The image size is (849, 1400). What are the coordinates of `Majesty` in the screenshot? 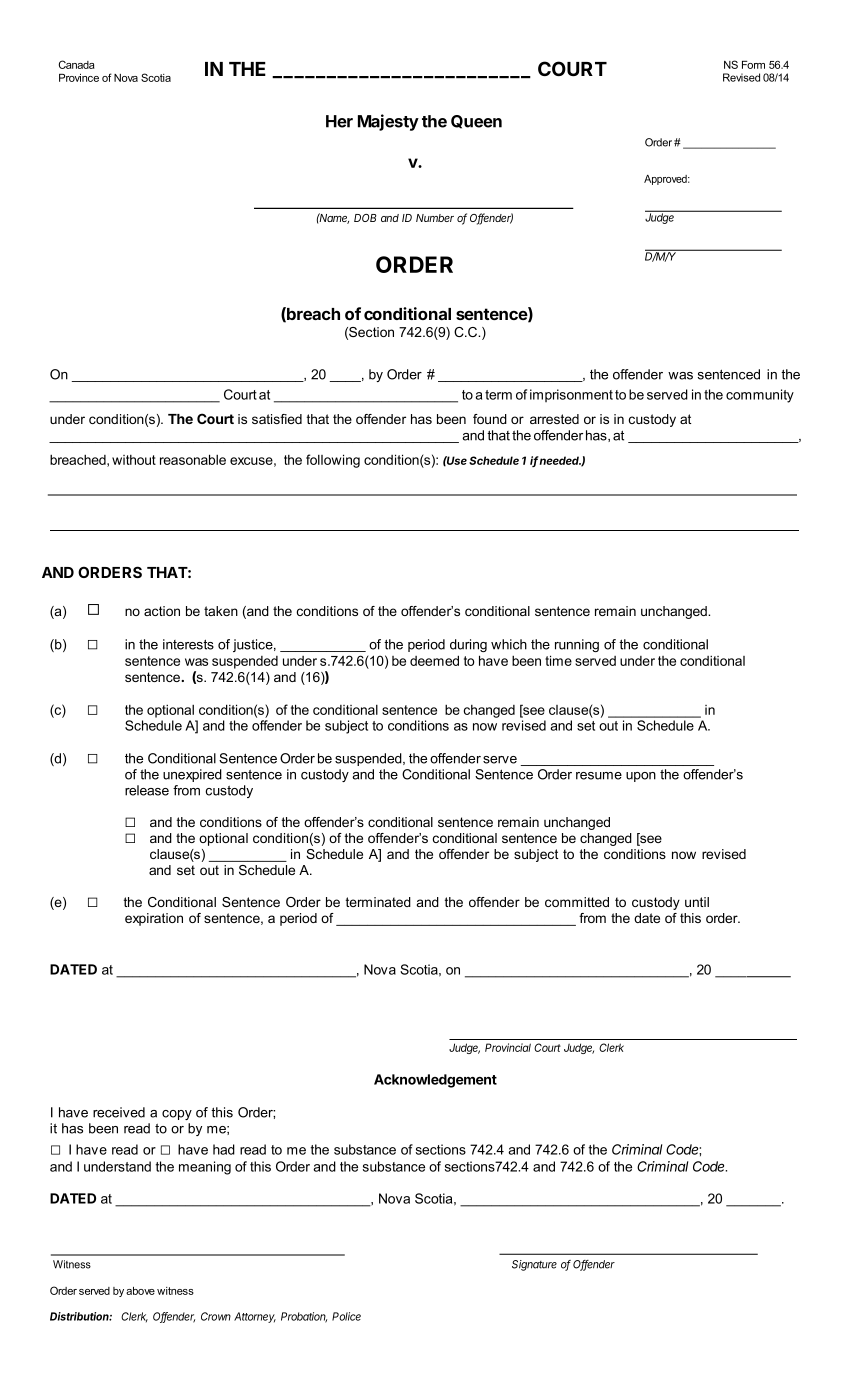 It's located at (388, 122).
